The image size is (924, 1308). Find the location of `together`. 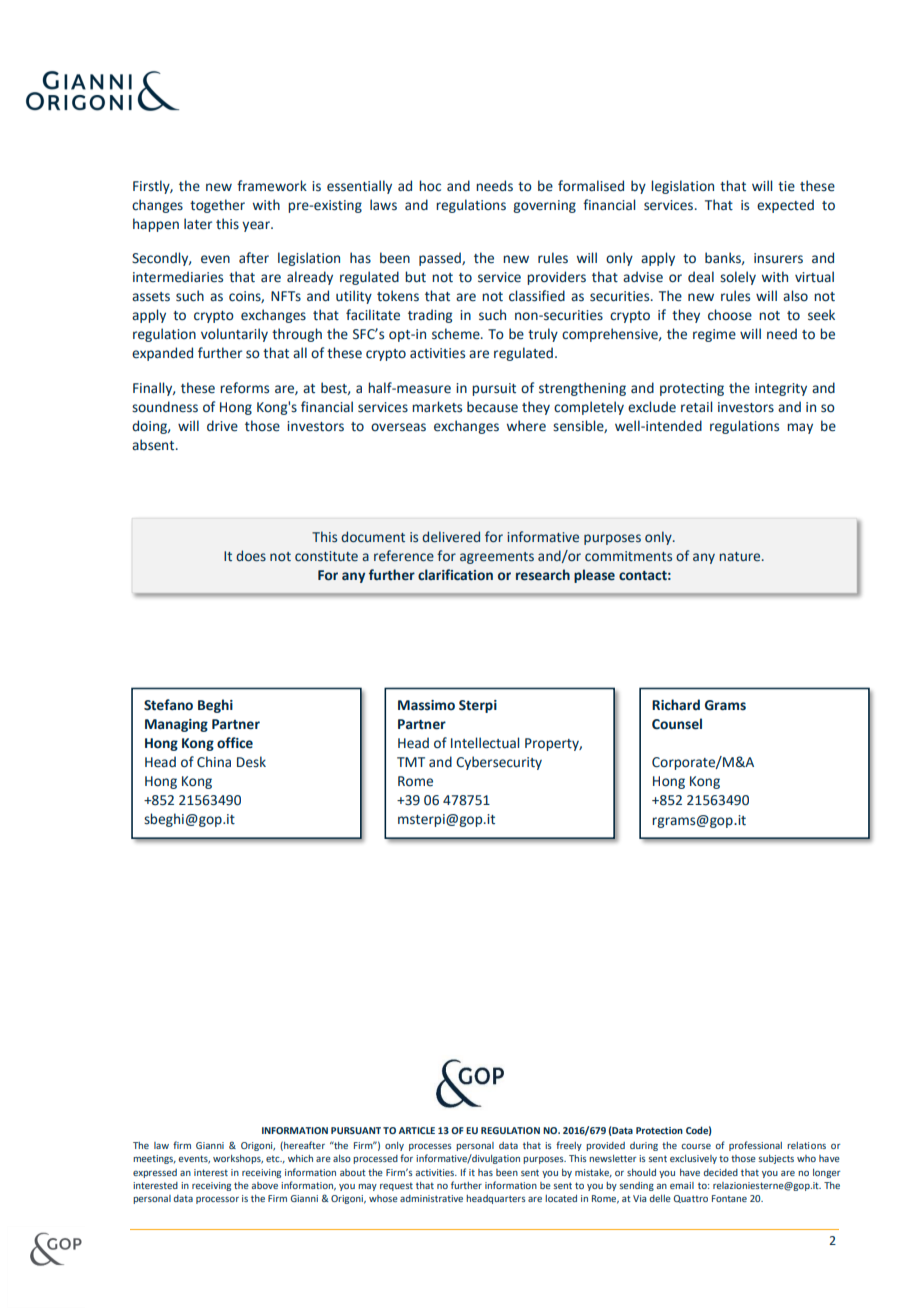

together is located at coordinates (217, 206).
